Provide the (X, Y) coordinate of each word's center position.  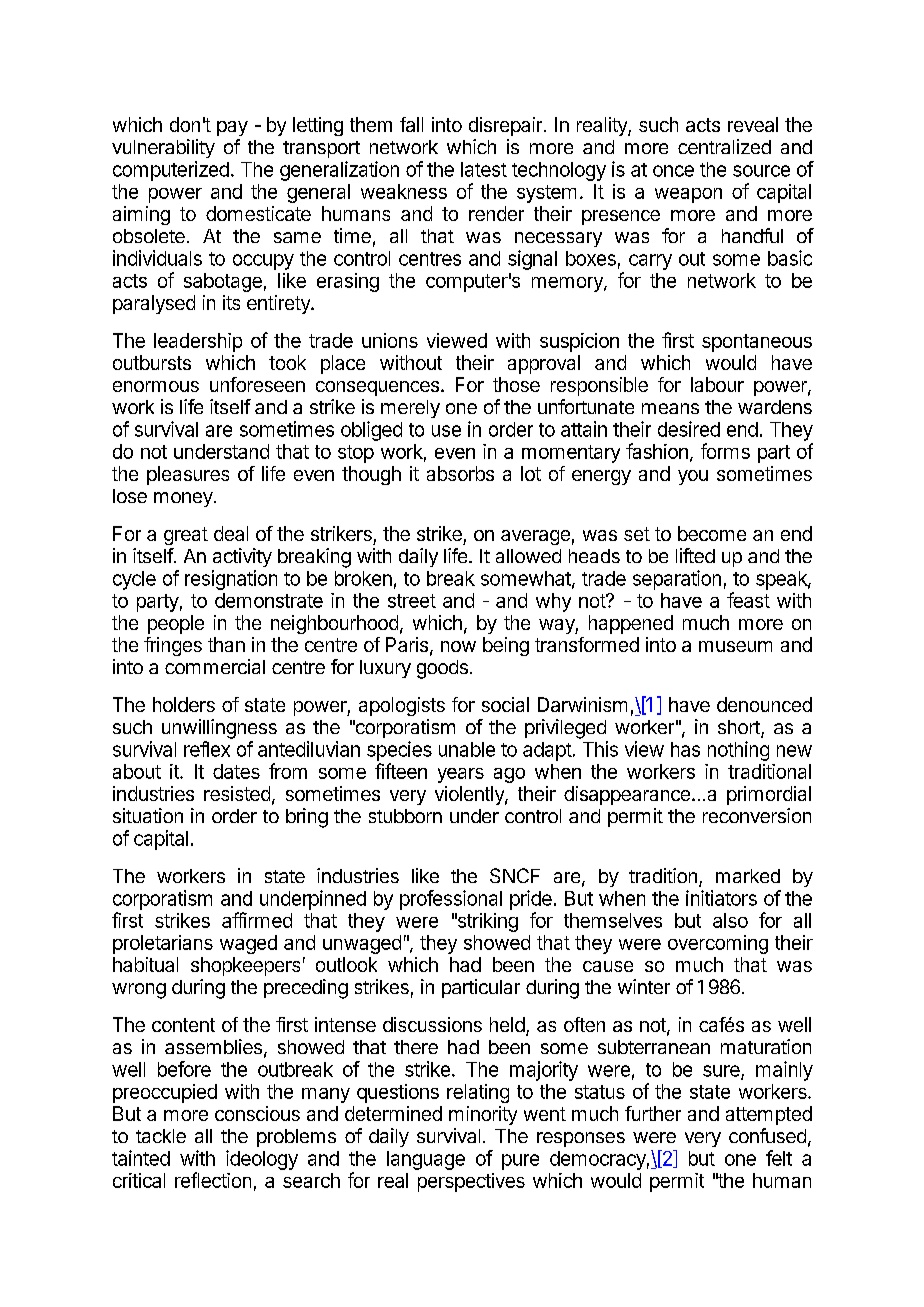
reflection (213, 1180)
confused (767, 1135)
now (458, 646)
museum (735, 646)
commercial (215, 666)
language (426, 1160)
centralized (724, 146)
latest (484, 169)
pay (232, 128)
